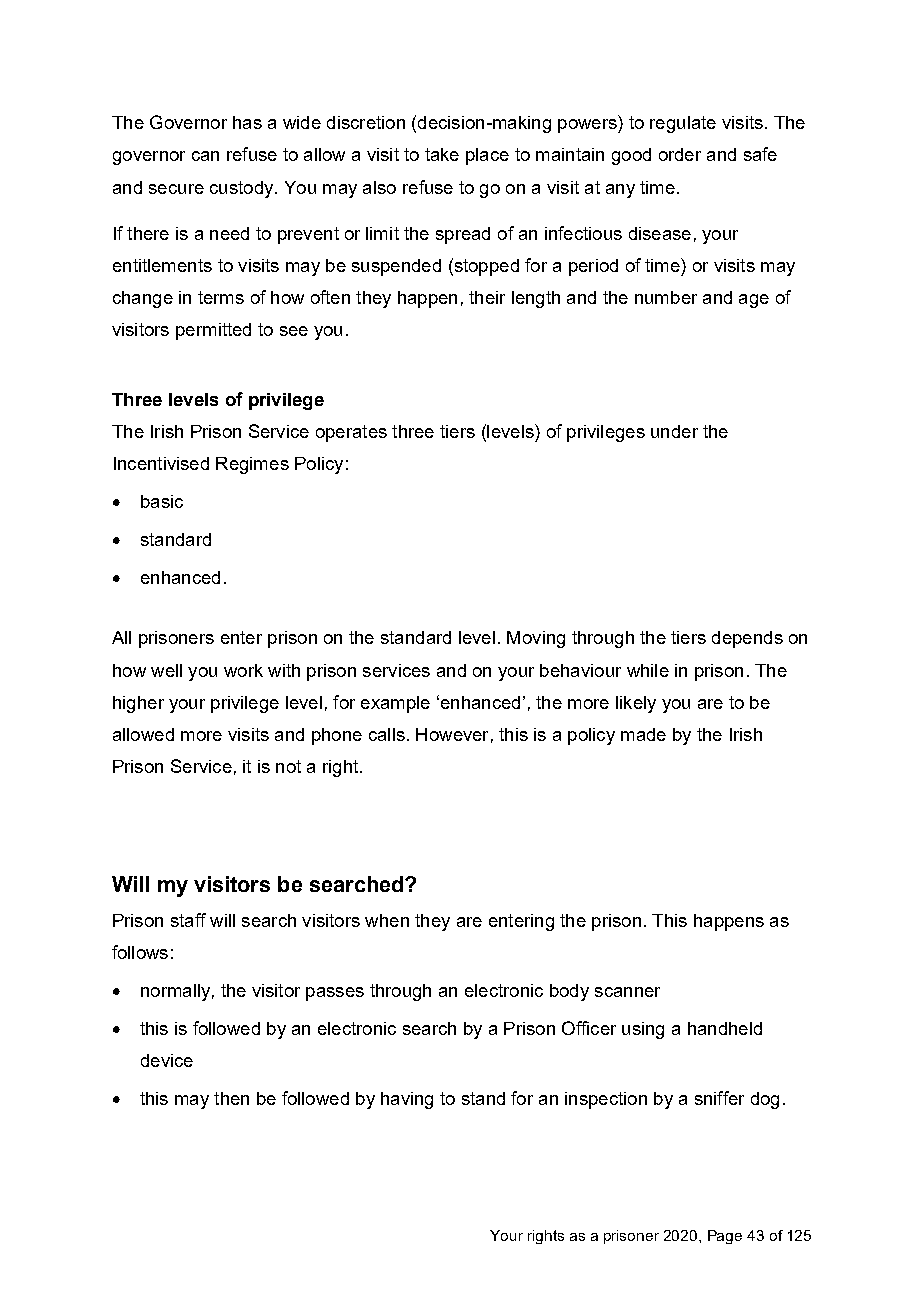  What do you see at coordinates (725, 1237) in the document?
I see `Page` at bounding box center [725, 1237].
